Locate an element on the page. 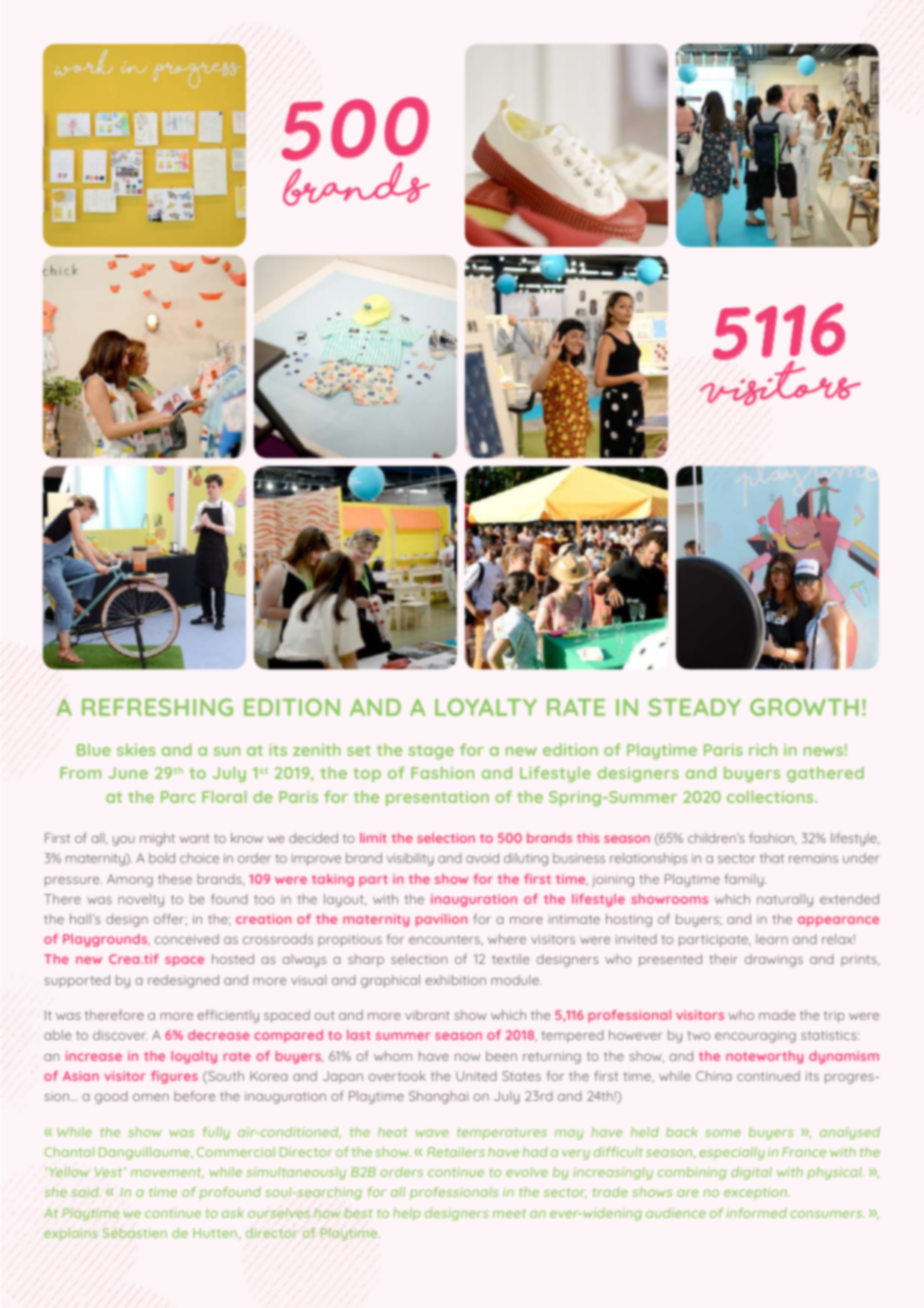 The image size is (924, 1308). REFRESHING is located at coordinates (157, 707).
